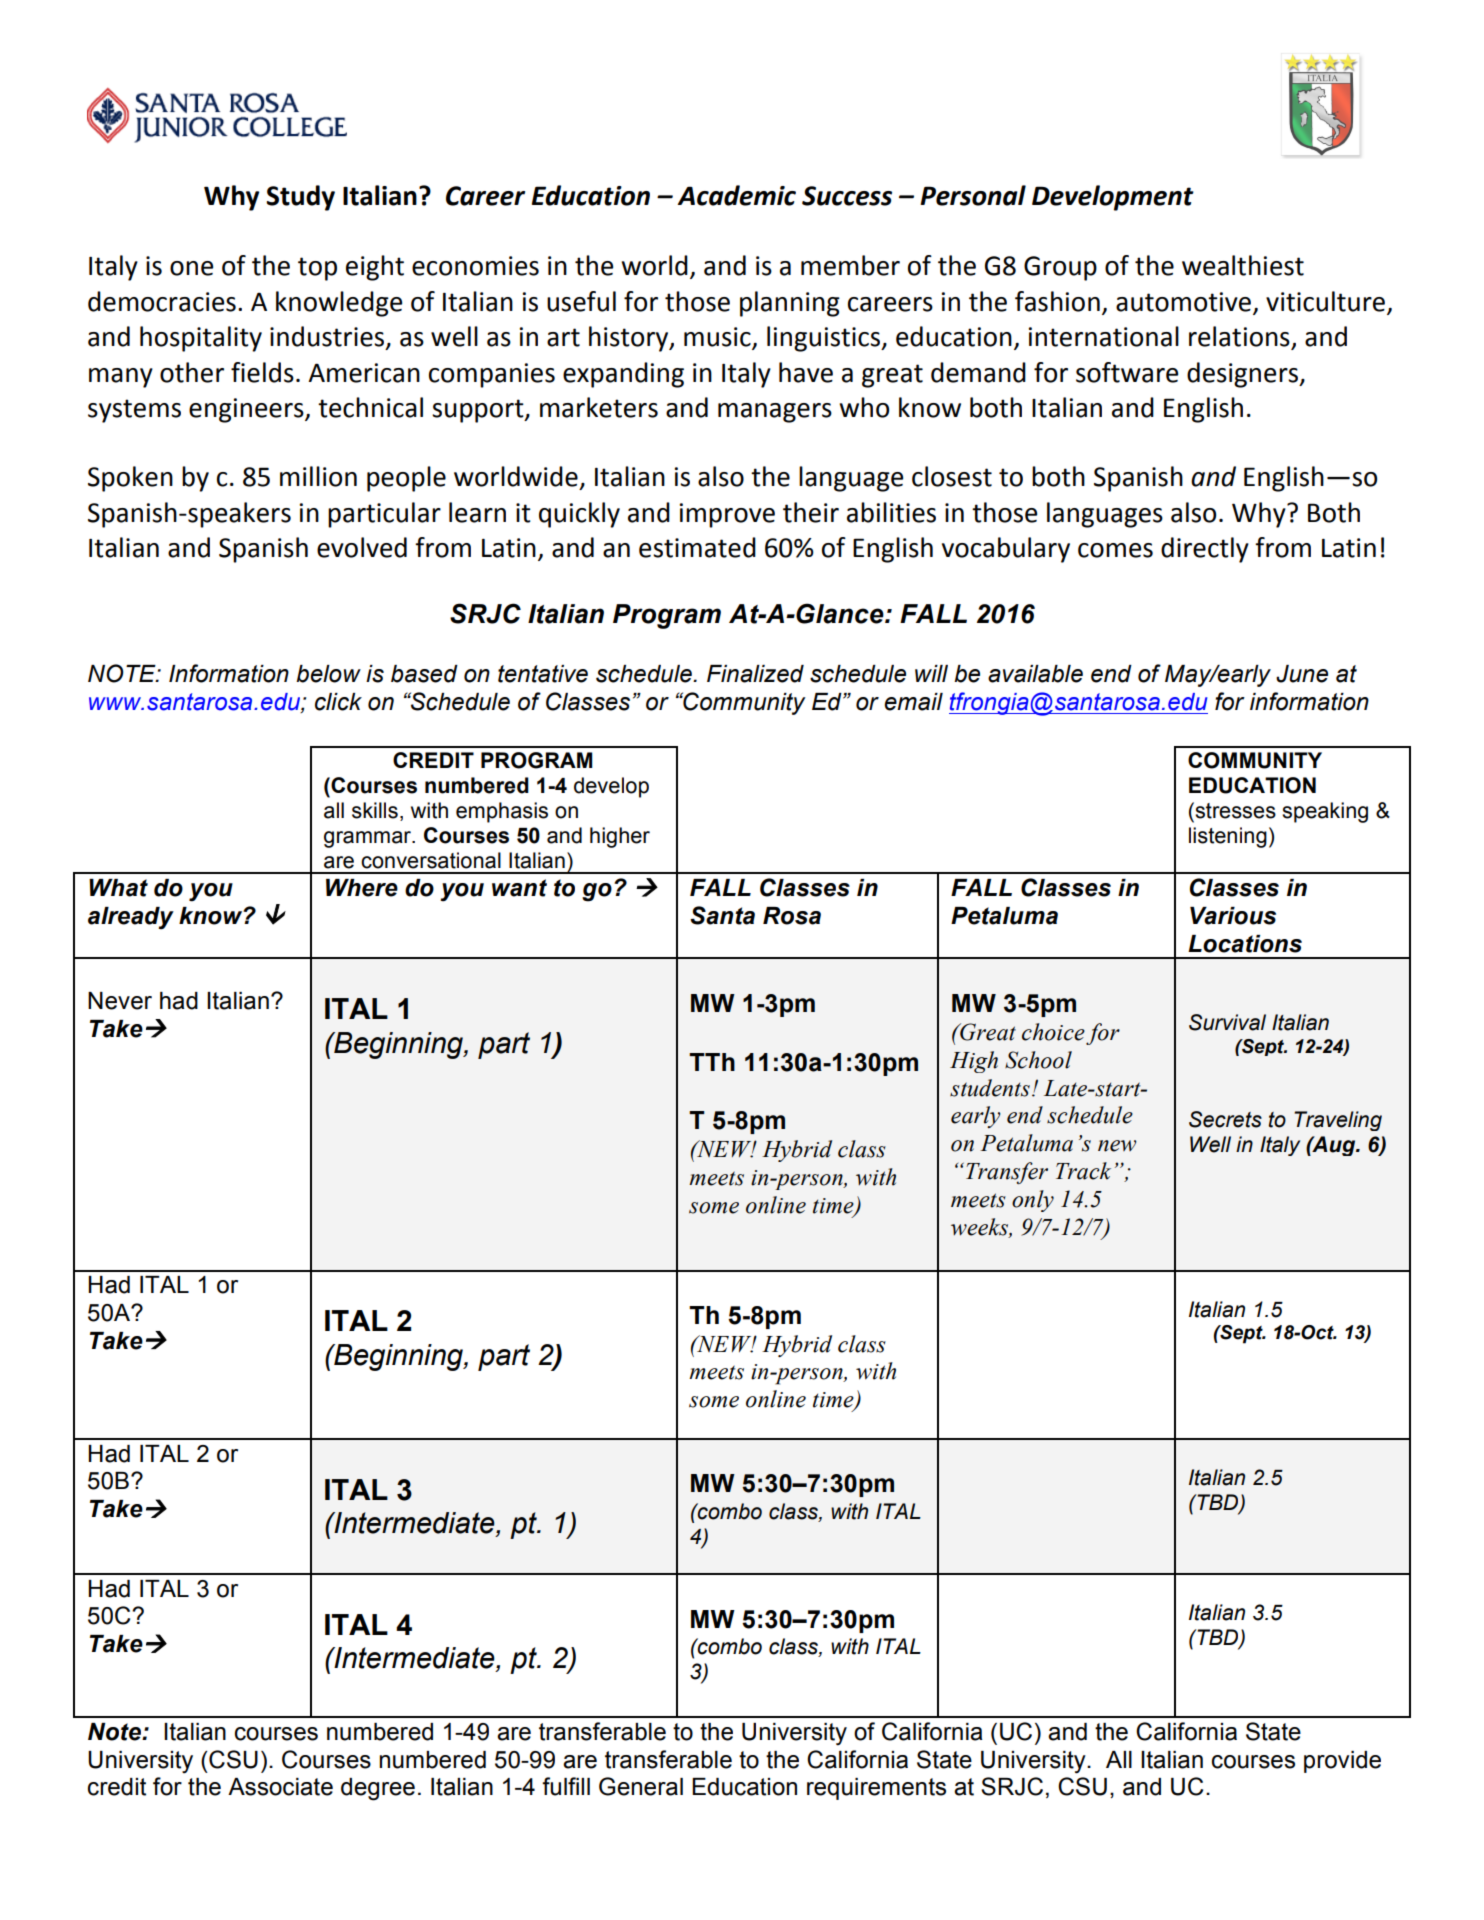 Image resolution: width=1484 pixels, height=1920 pixels. I want to click on General, so click(641, 1786).
